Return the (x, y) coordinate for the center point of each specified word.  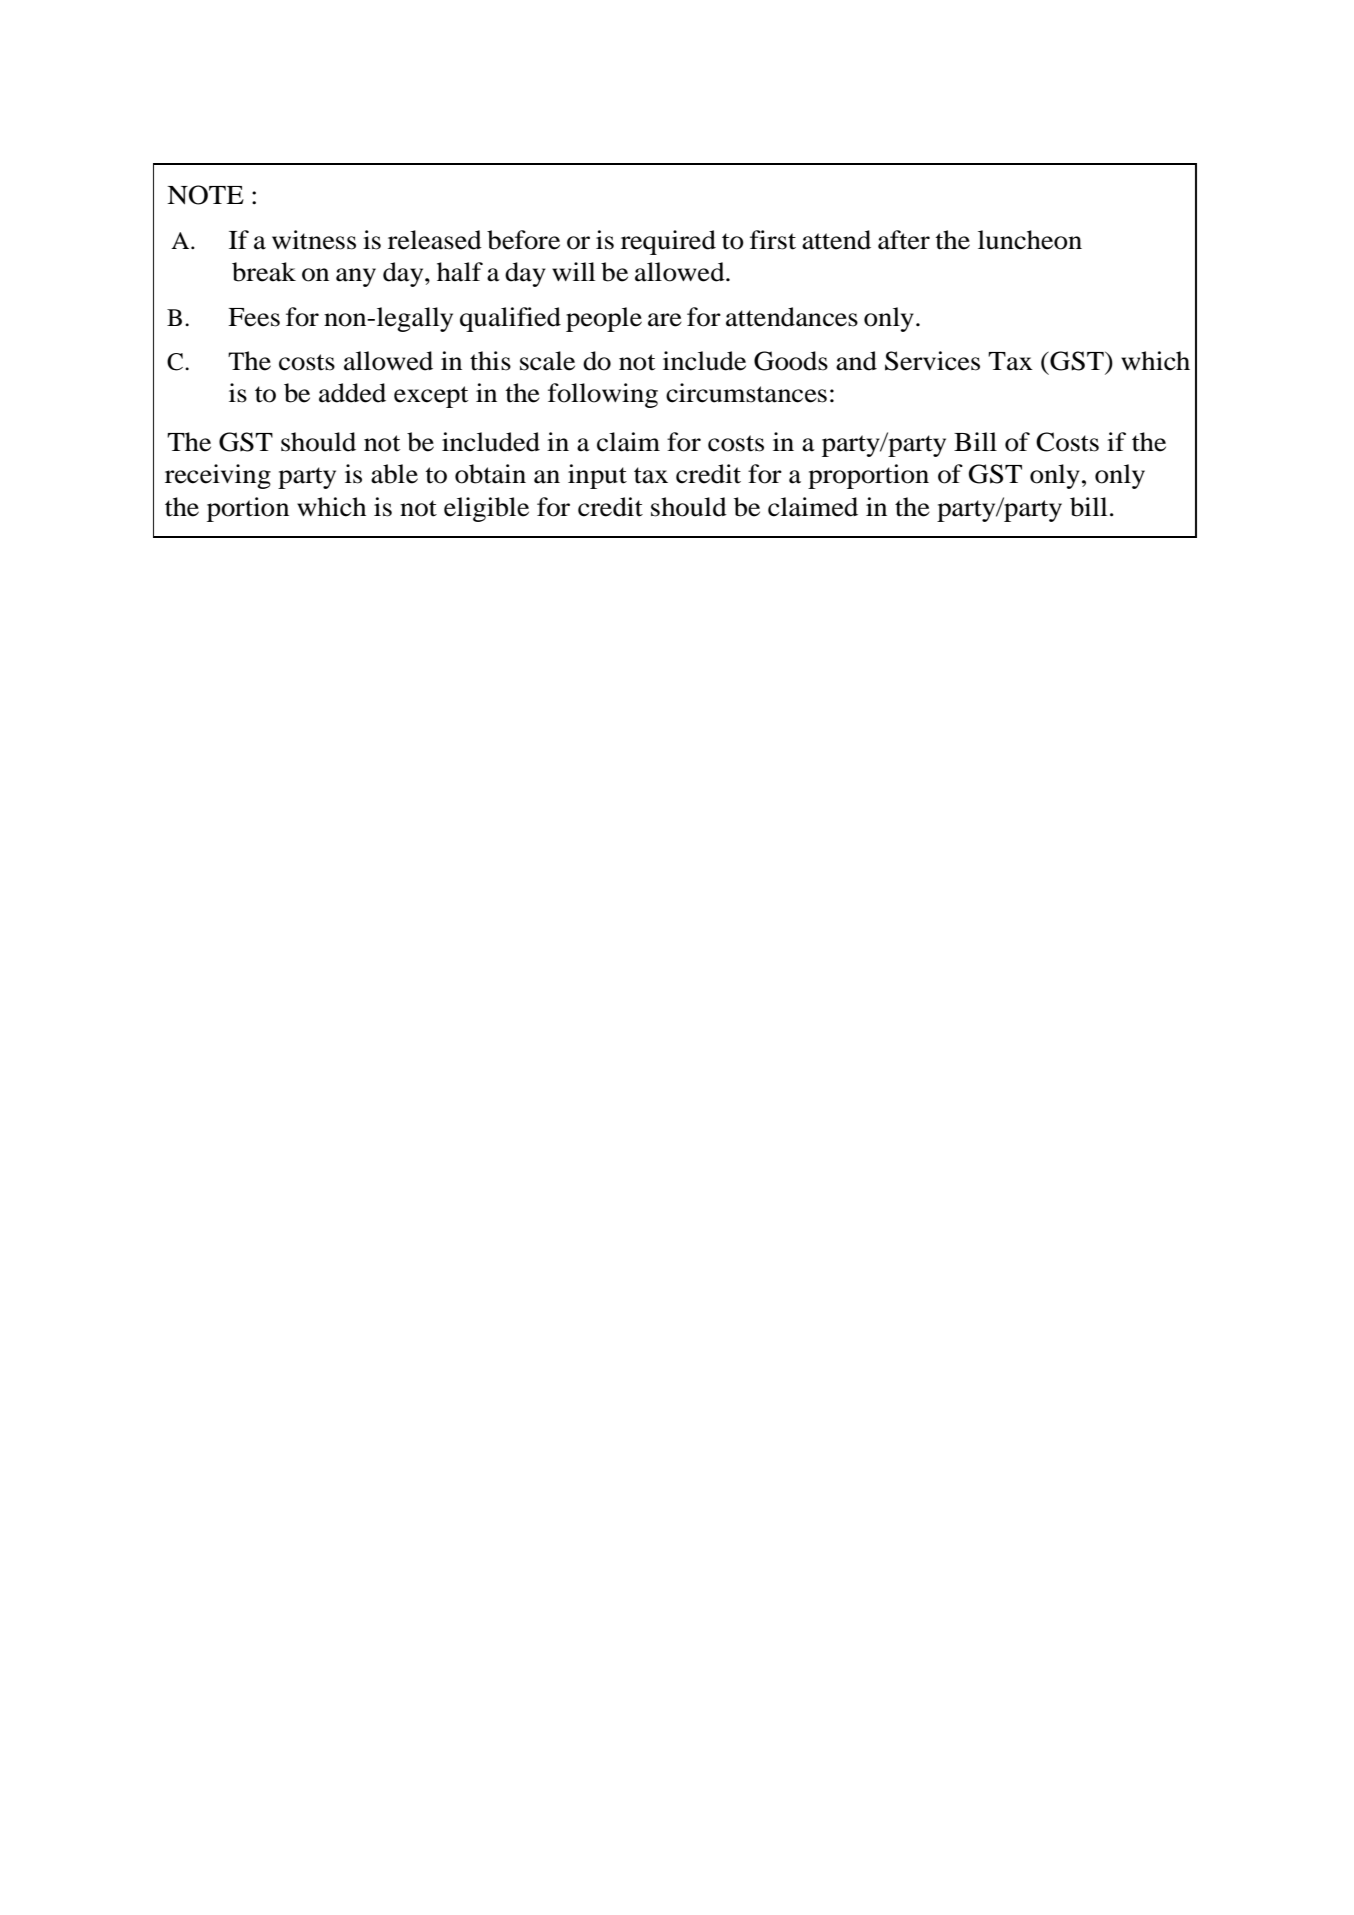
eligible (486, 509)
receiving (218, 476)
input (597, 476)
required (668, 242)
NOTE (205, 195)
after (904, 240)
